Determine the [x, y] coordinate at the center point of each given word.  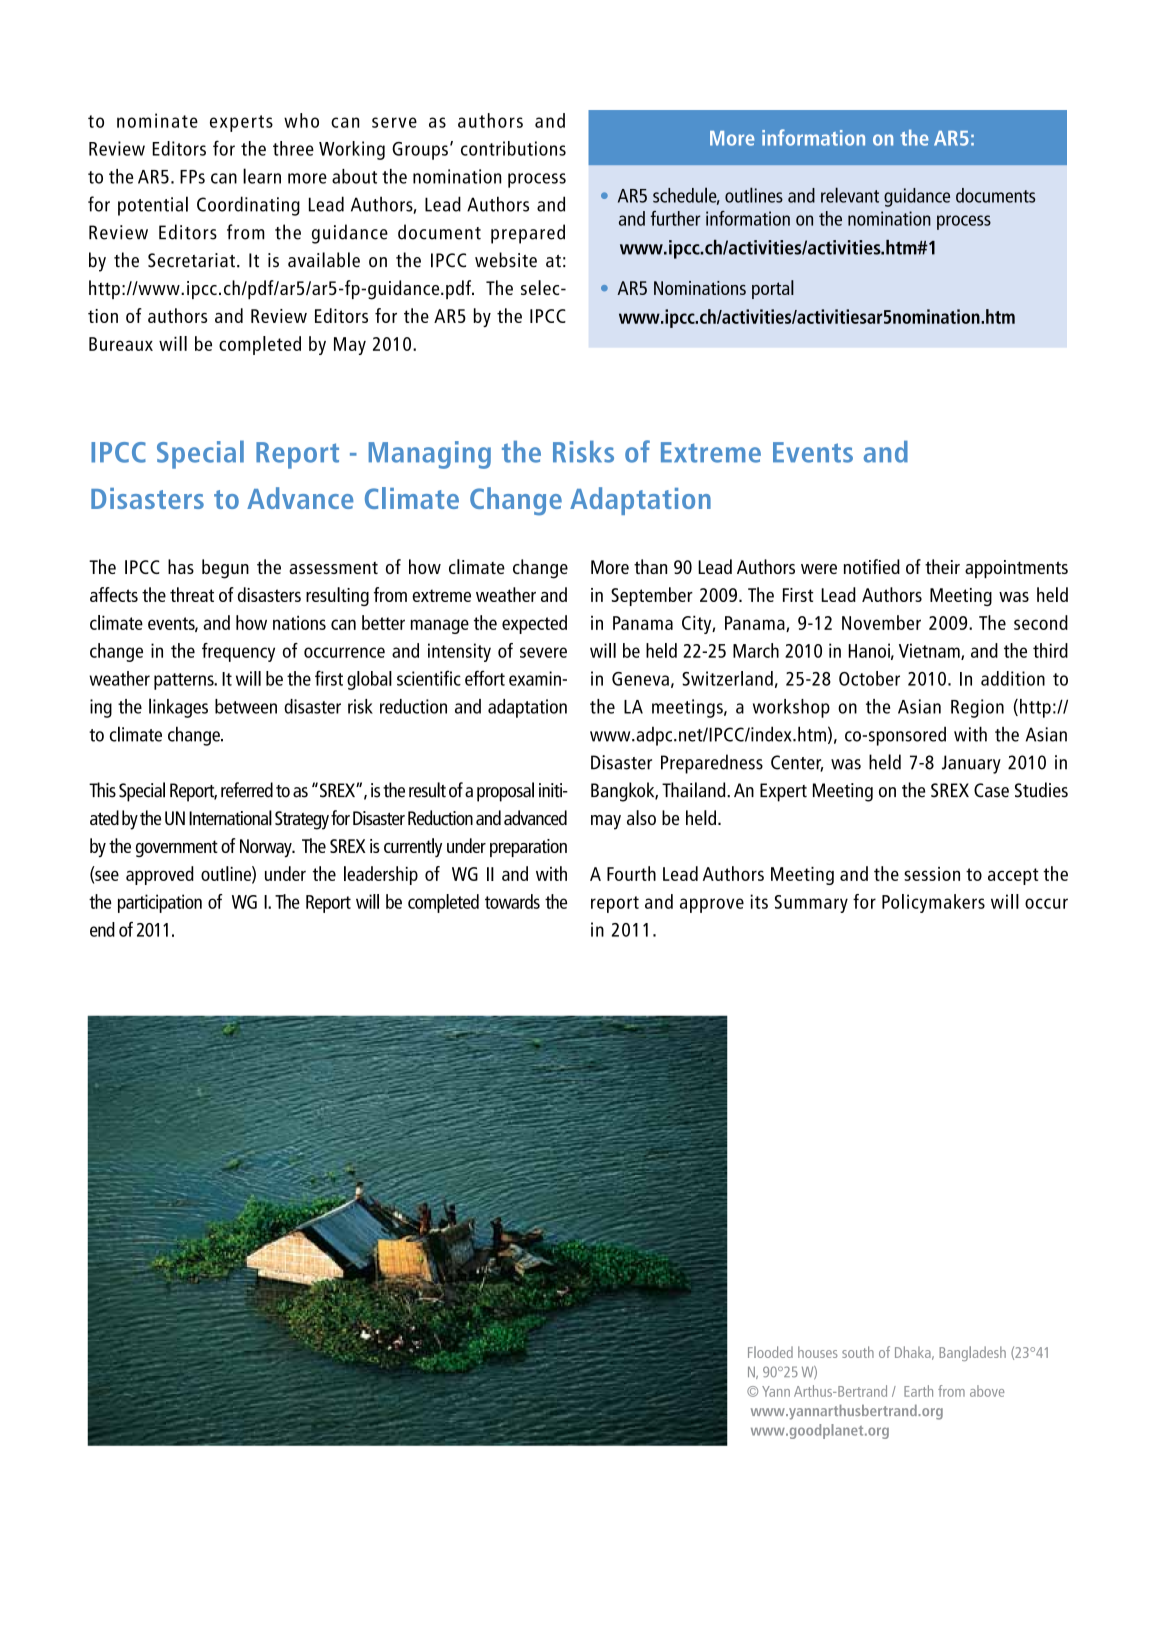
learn [262, 176]
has [181, 566]
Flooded [770, 1352]
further [675, 218]
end [102, 929]
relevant [850, 195]
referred [247, 790]
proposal [505, 792]
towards [512, 901]
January [971, 764]
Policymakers [933, 903]
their [942, 566]
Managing [430, 455]
